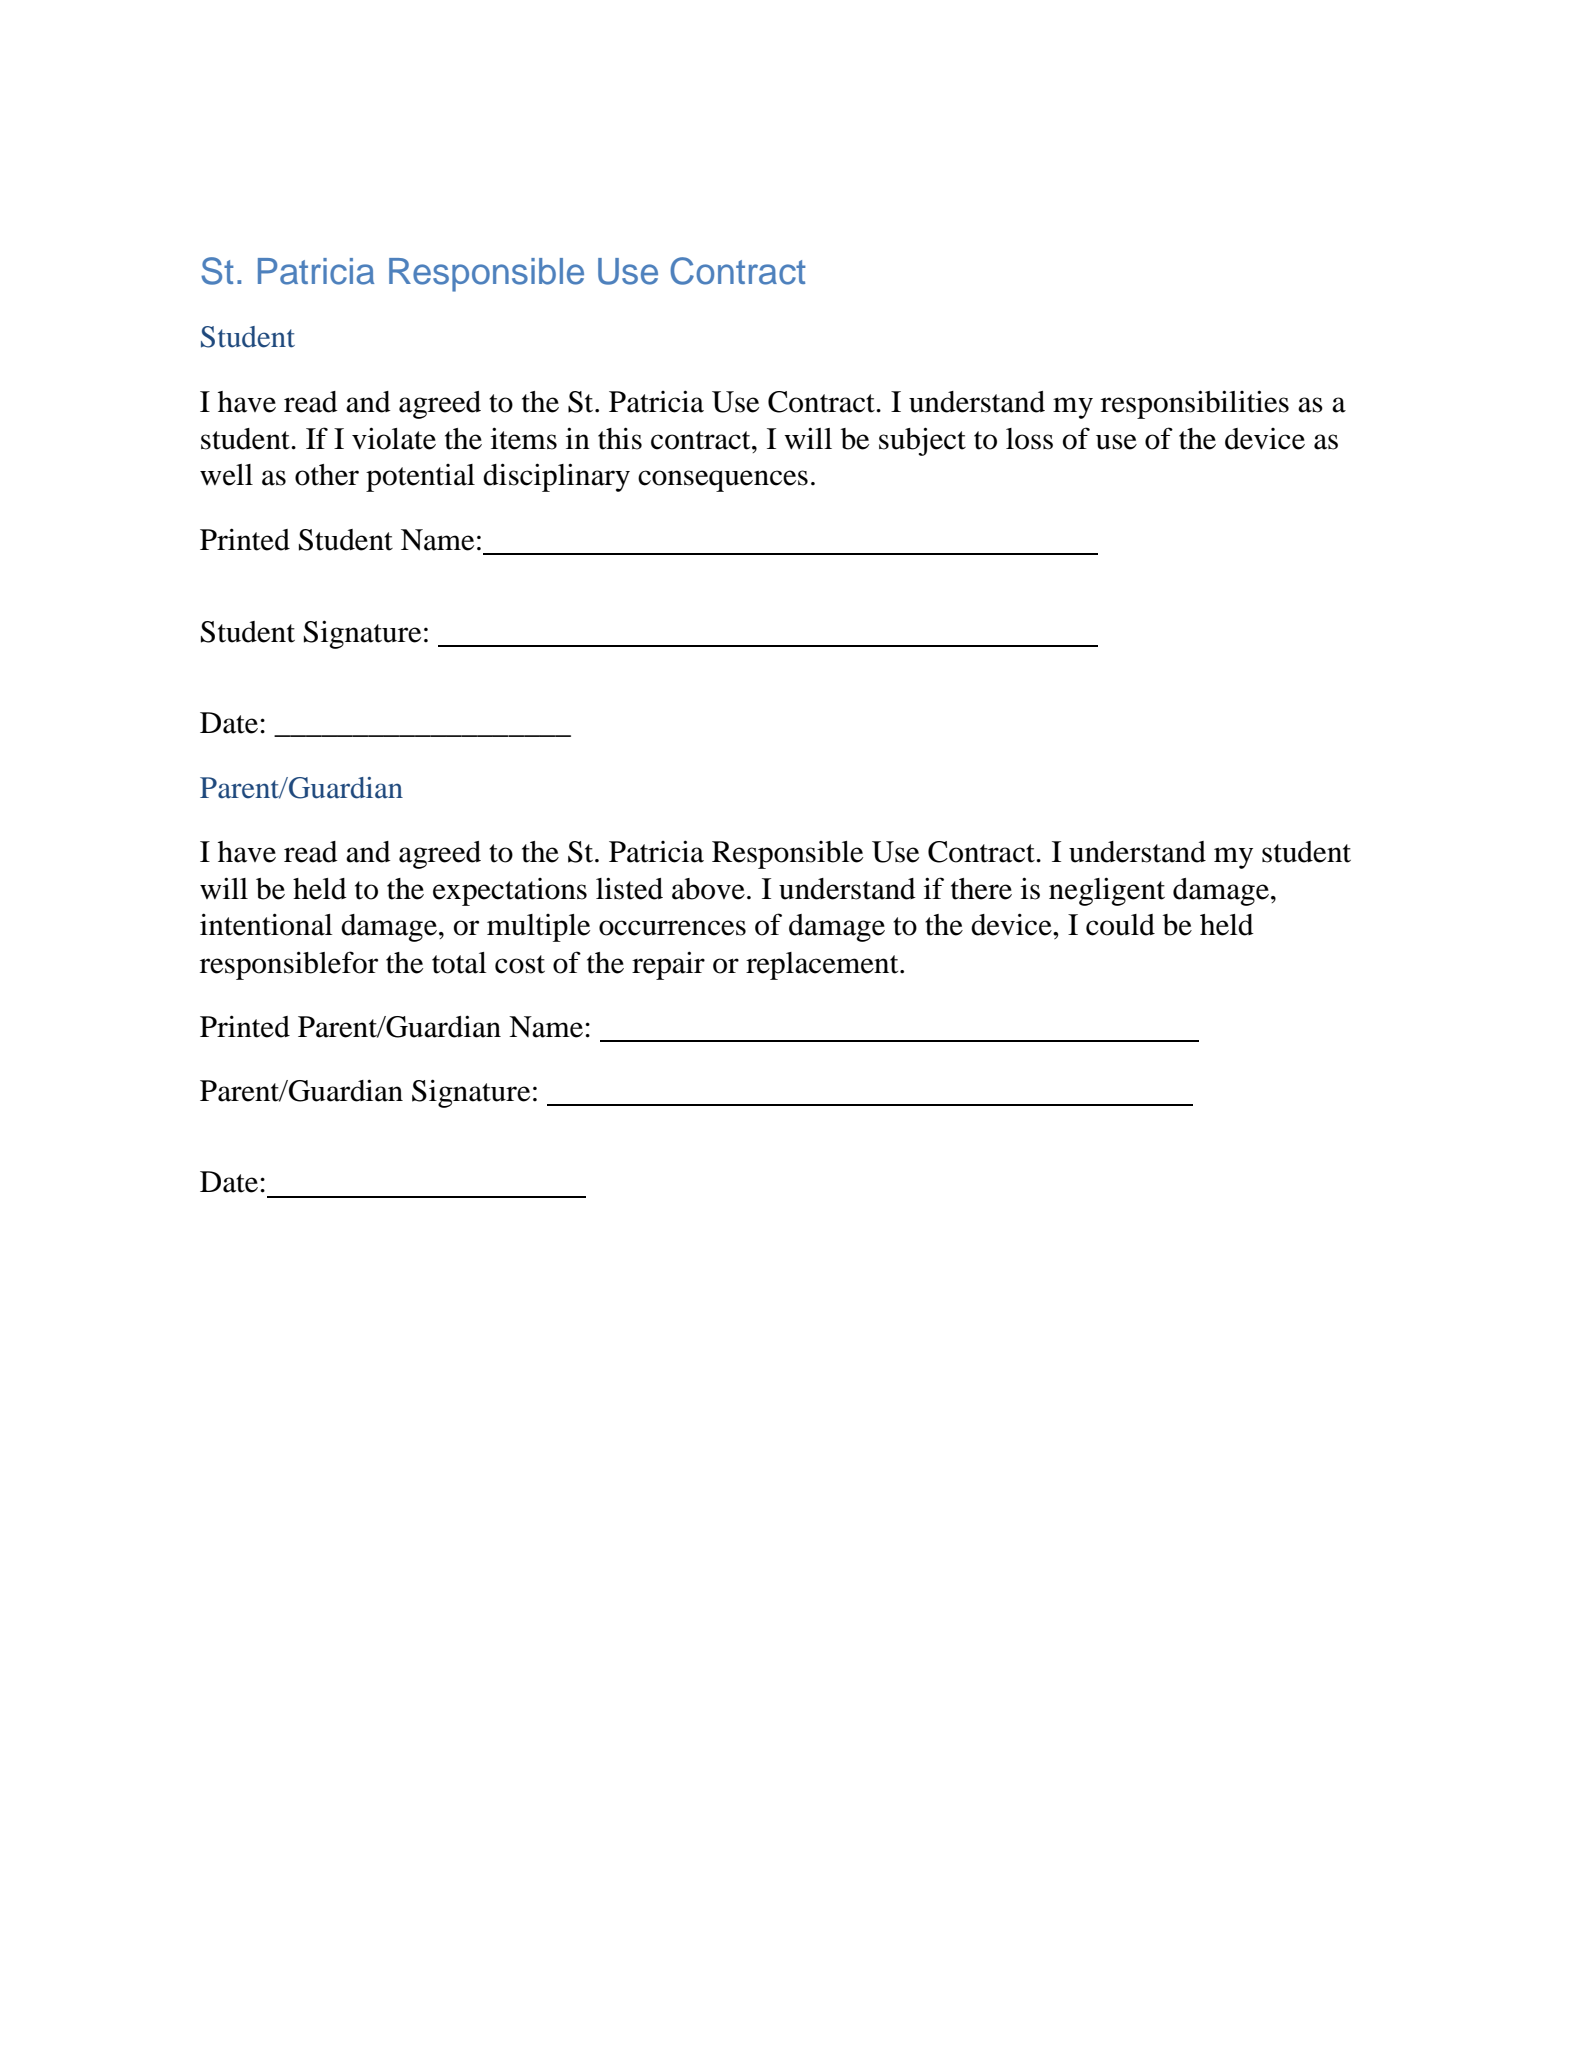 This screenshot has width=1588, height=2055. What do you see at coordinates (394, 438) in the screenshot?
I see `violate` at bounding box center [394, 438].
